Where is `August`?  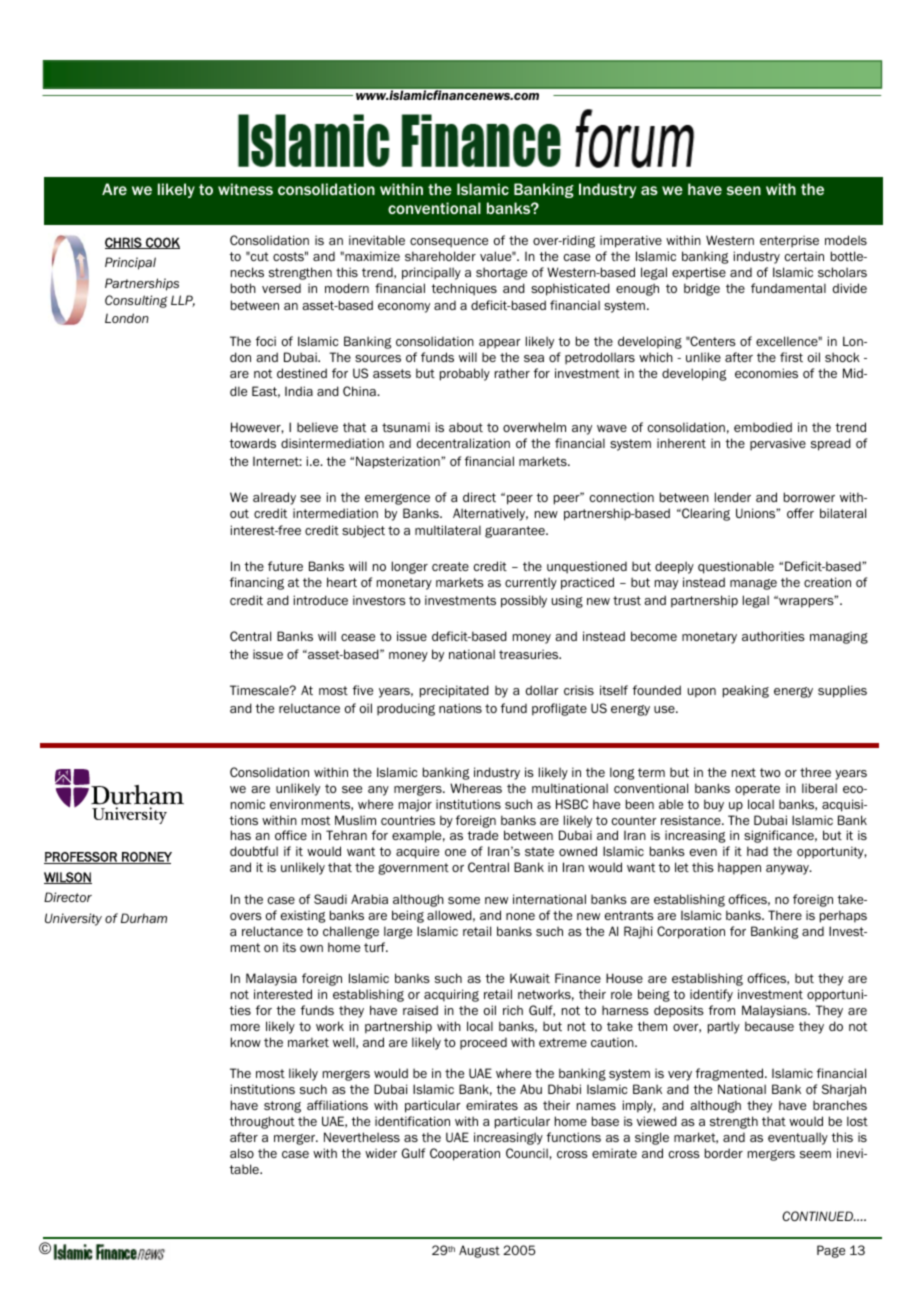
August is located at coordinates (479, 1251).
